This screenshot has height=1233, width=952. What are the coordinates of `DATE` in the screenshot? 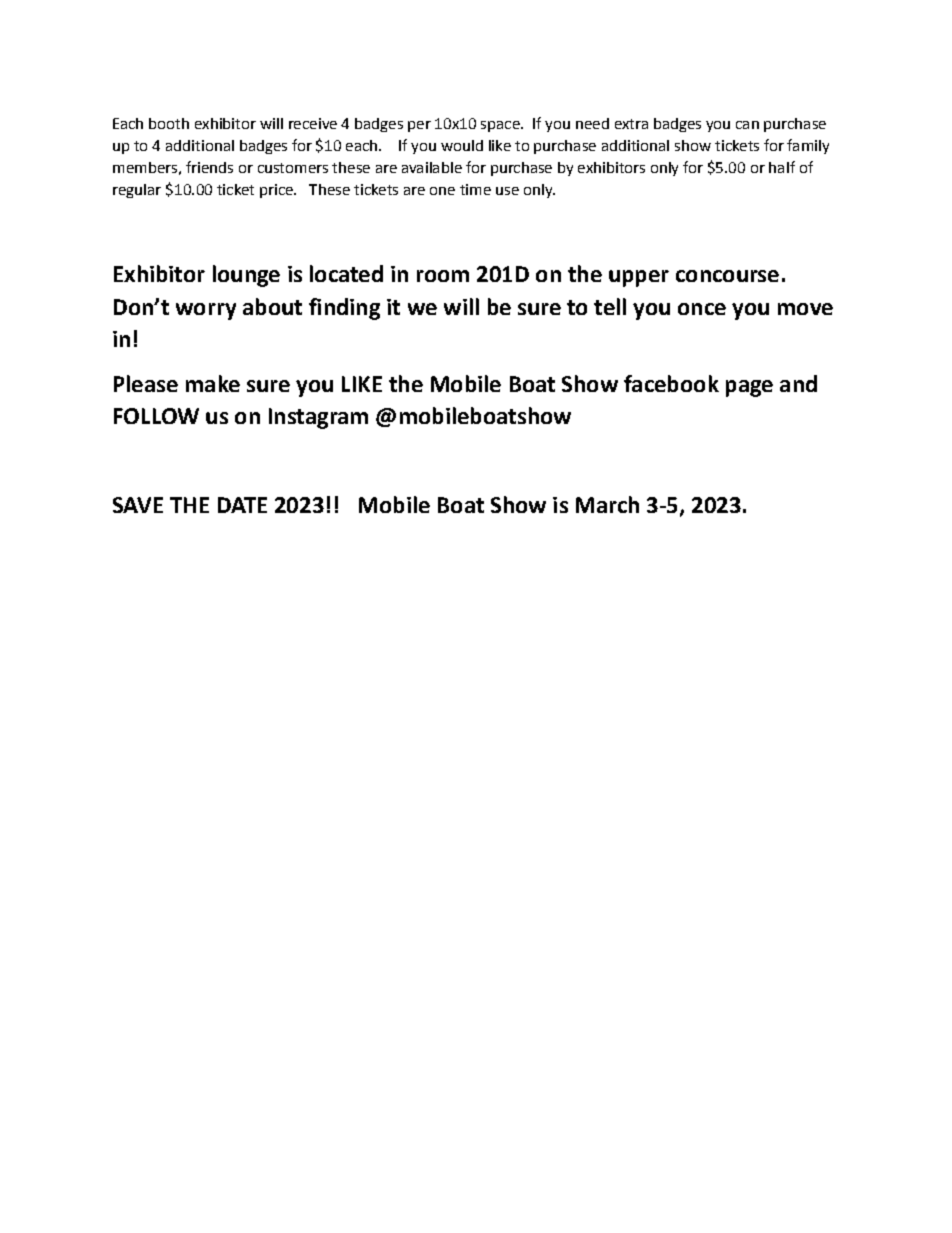 It's located at (242, 505).
